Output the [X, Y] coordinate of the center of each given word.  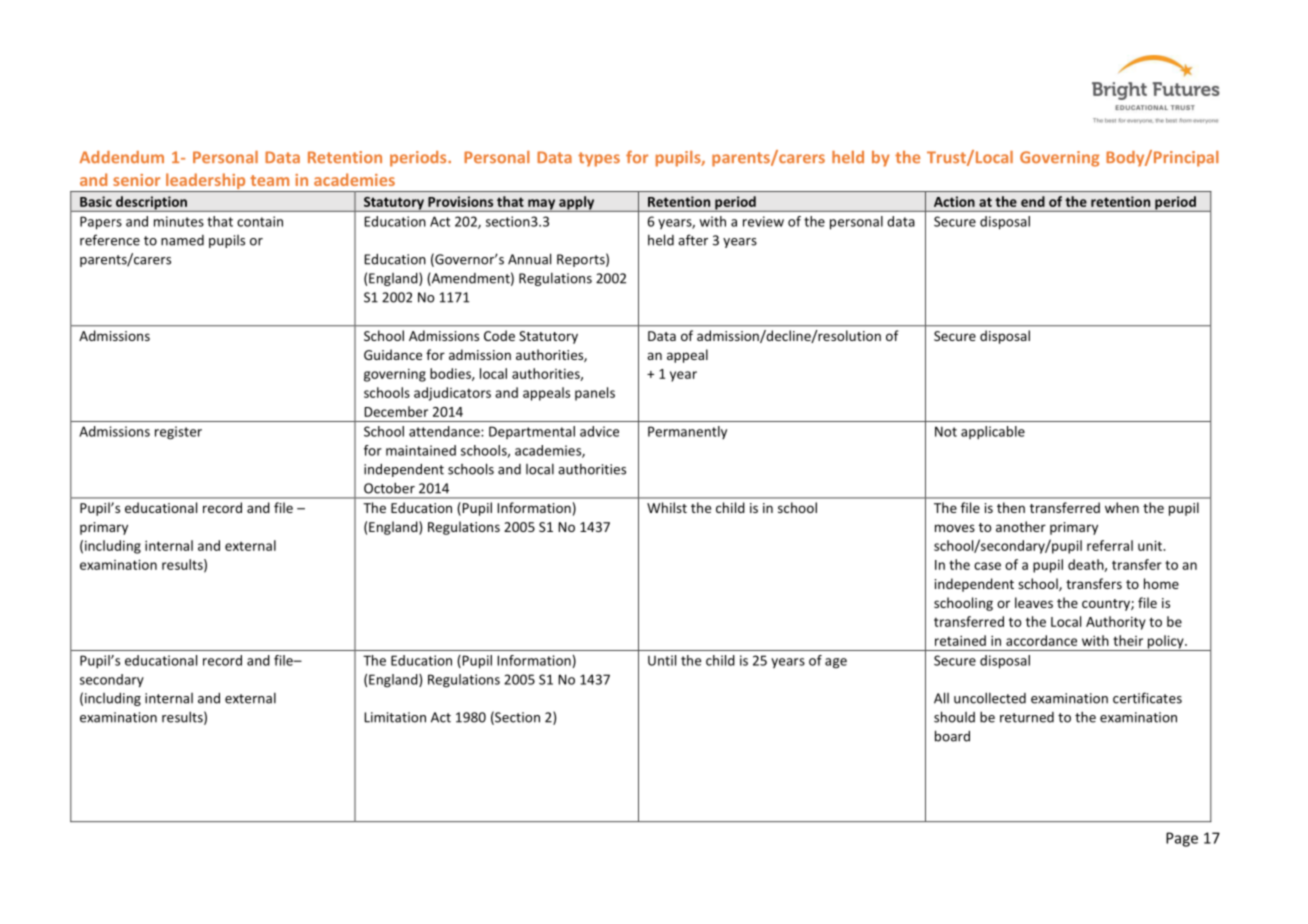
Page [1182, 839]
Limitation [395, 717]
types [599, 159]
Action [954, 201]
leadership [206, 182]
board [952, 736]
